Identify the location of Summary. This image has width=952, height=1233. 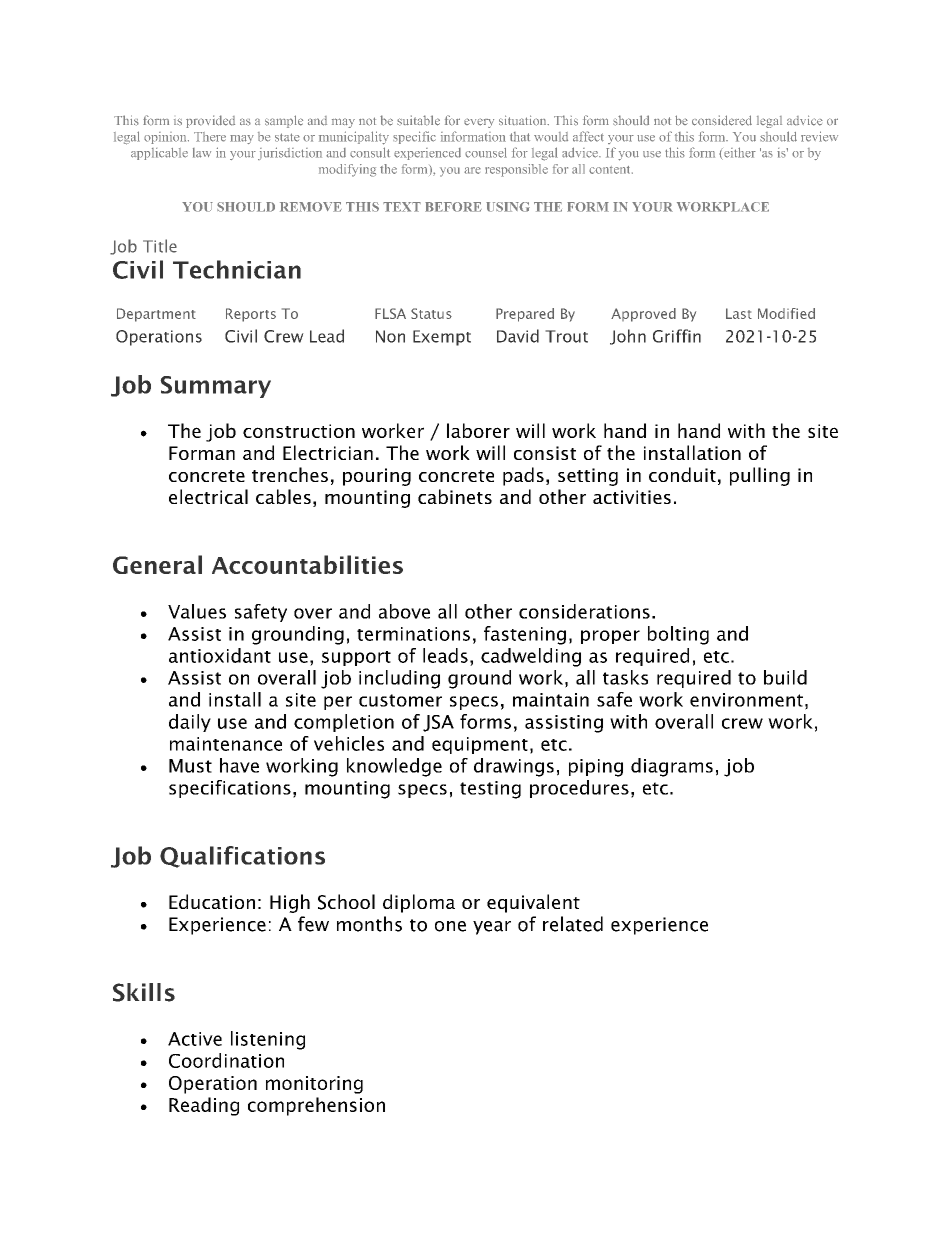
(215, 387).
